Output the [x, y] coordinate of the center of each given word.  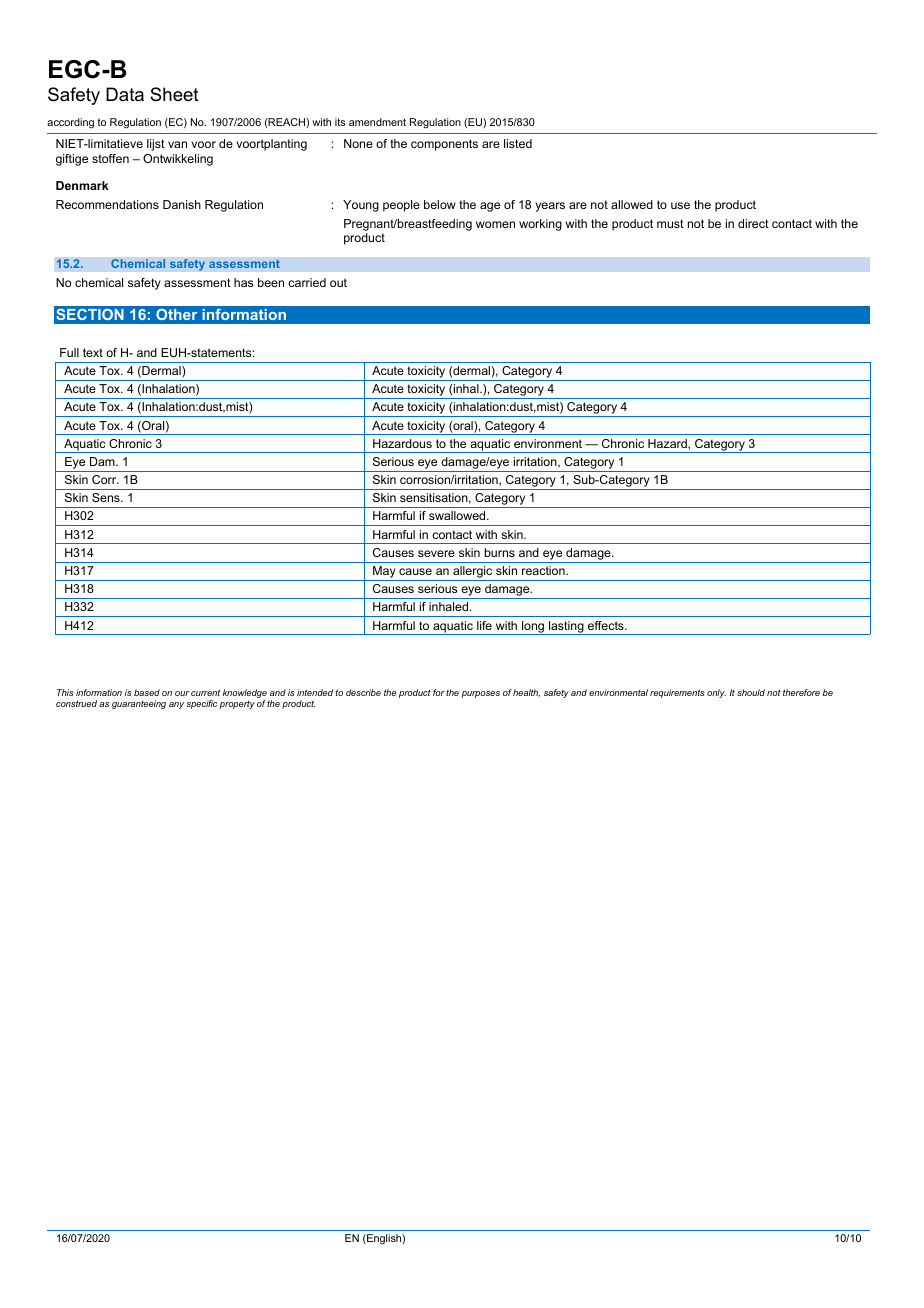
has [243, 282]
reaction [544, 570]
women [495, 224]
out [338, 282]
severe [436, 553]
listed [518, 143]
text [93, 352]
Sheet [174, 94]
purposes [480, 694]
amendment [377, 122]
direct [753, 223]
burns [500, 552]
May [384, 573]
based [147, 692]
